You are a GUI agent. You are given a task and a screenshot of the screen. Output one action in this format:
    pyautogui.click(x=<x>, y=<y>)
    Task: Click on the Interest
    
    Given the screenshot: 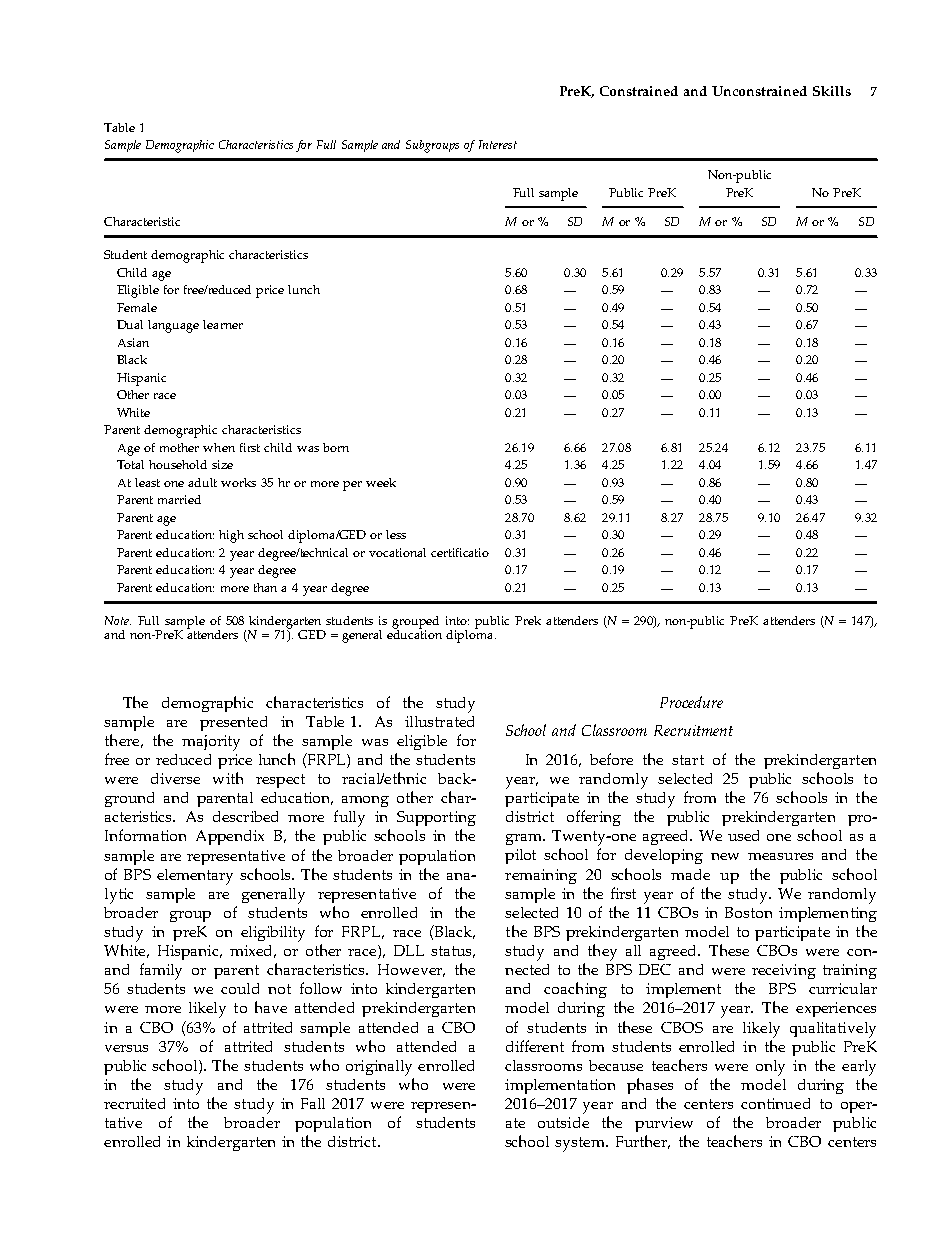 What is the action you would take?
    pyautogui.click(x=498, y=144)
